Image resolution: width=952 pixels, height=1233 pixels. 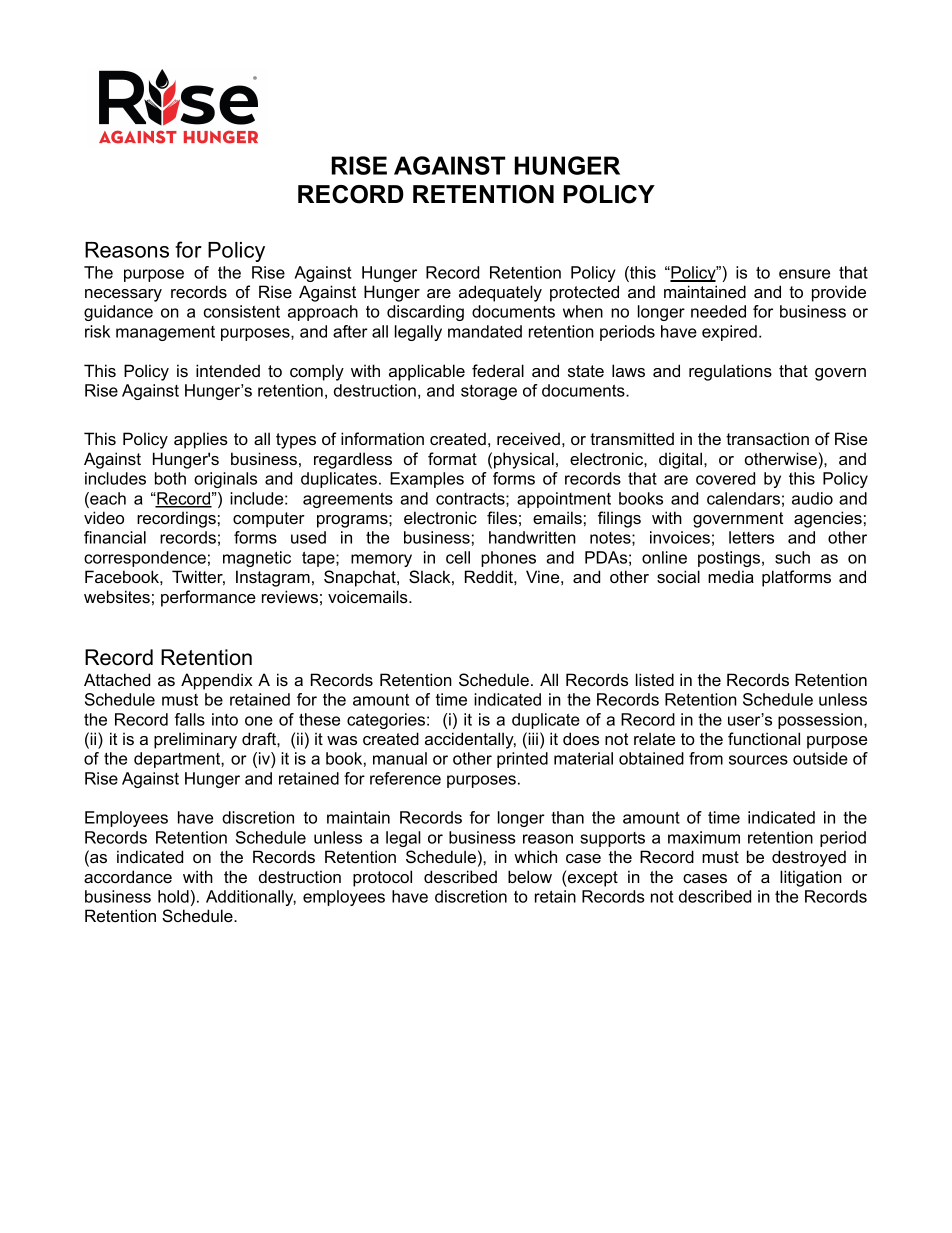 I want to click on needed, so click(x=718, y=311).
